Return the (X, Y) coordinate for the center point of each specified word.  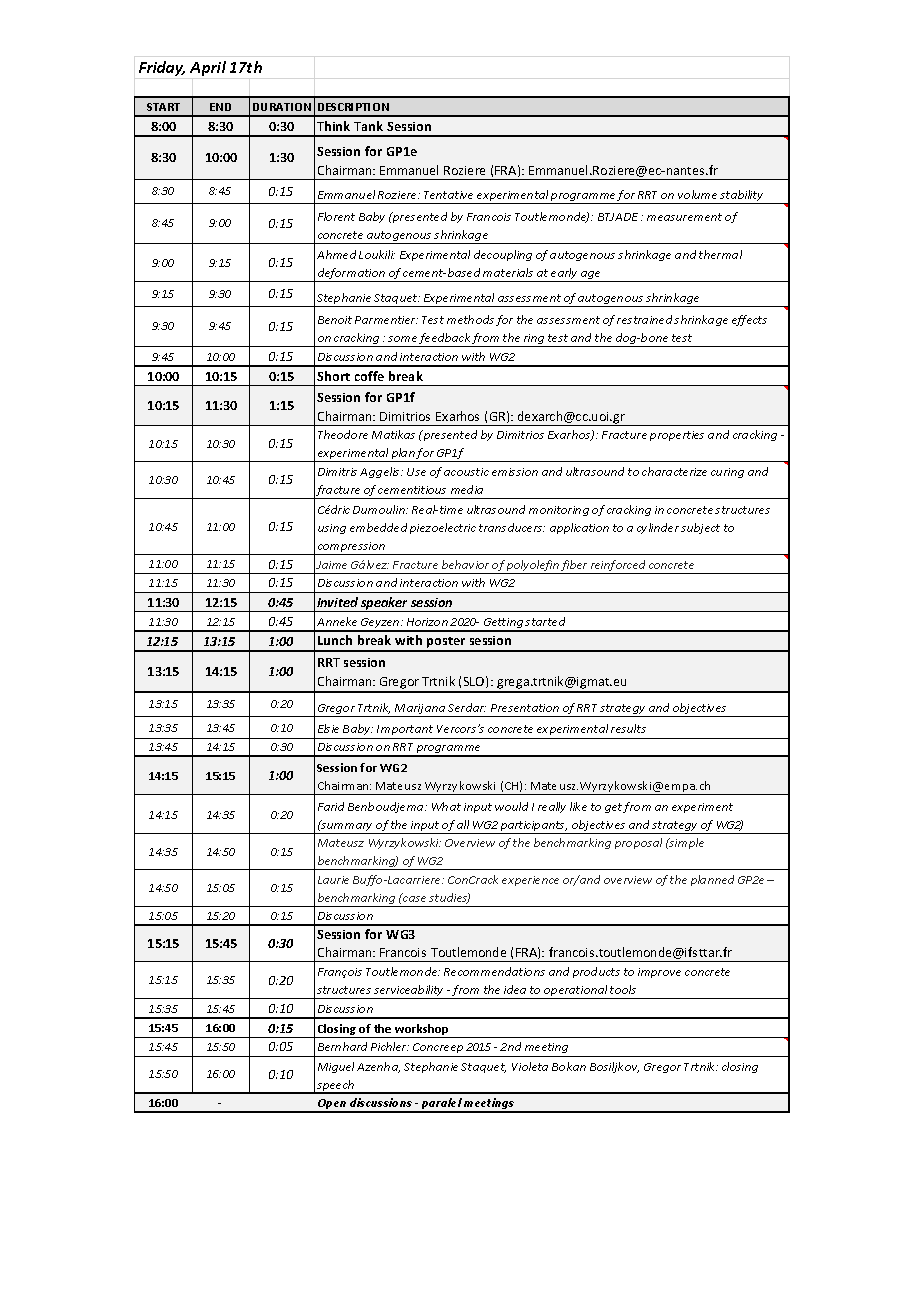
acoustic (466, 472)
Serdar (467, 707)
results (628, 728)
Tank (368, 126)
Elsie (328, 728)
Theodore (343, 434)
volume (697, 194)
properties (677, 436)
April (208, 68)
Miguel (336, 1067)
